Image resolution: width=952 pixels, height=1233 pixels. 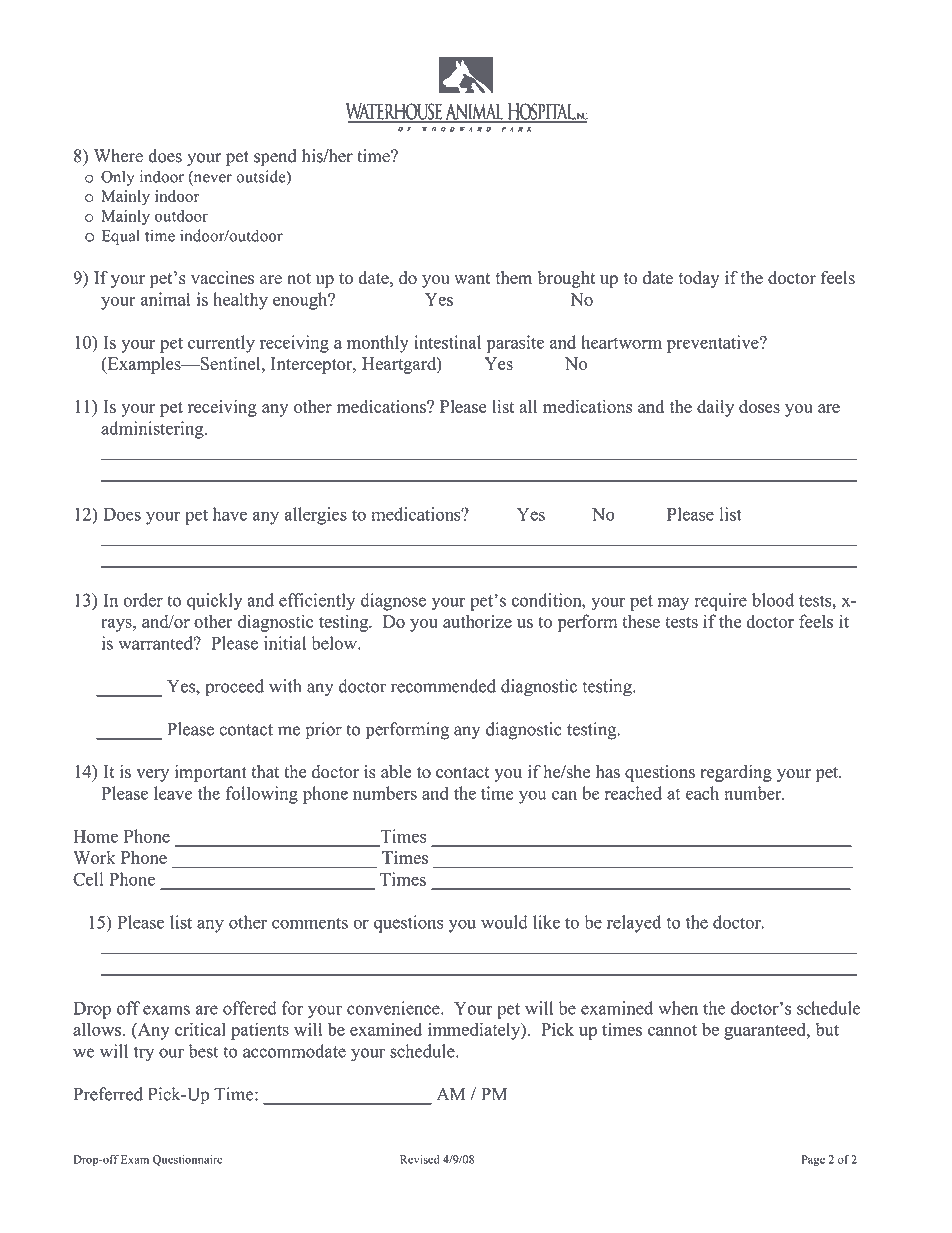 I want to click on today, so click(x=699, y=279).
